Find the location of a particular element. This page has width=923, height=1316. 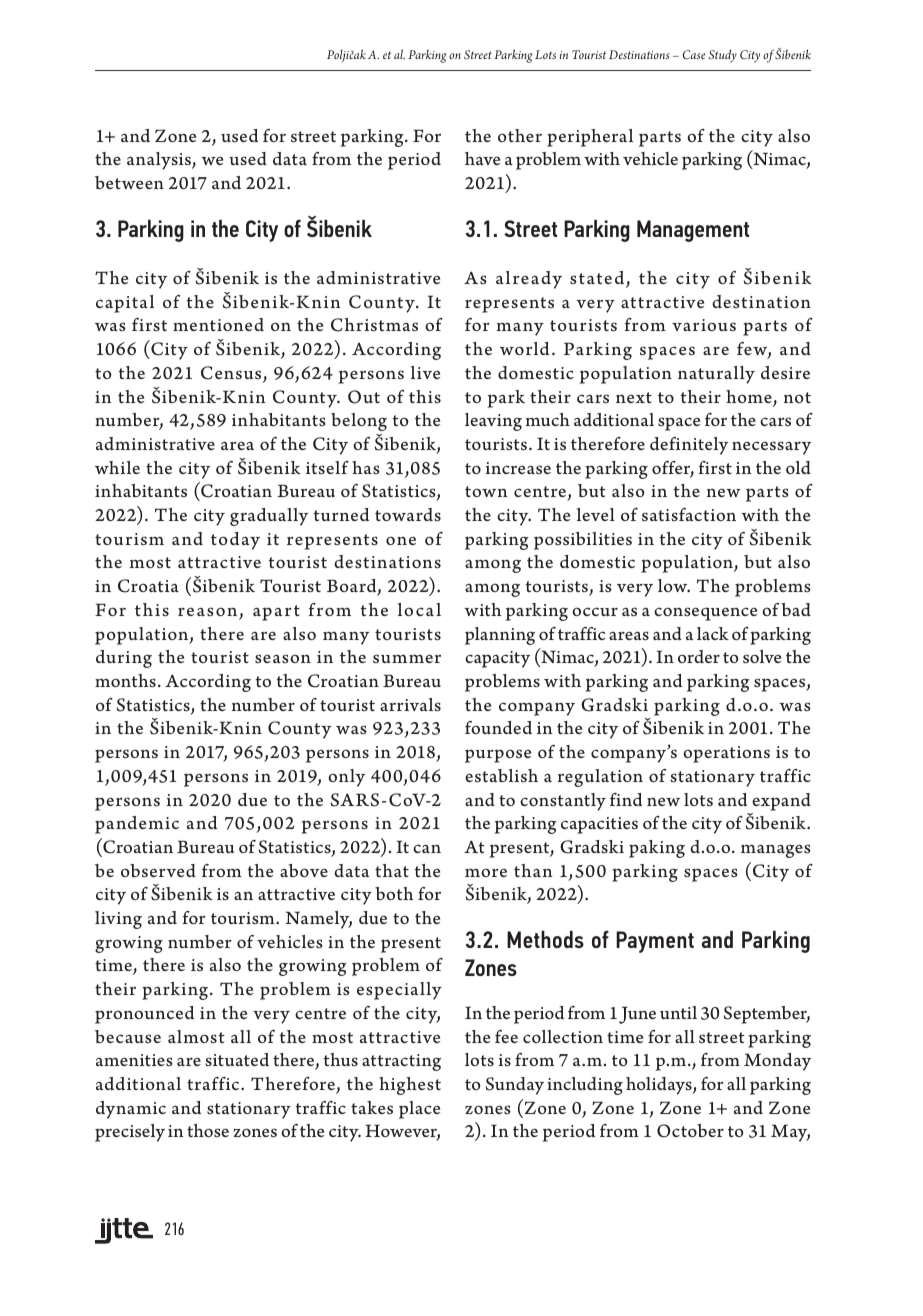

analysis is located at coordinates (160, 161).
